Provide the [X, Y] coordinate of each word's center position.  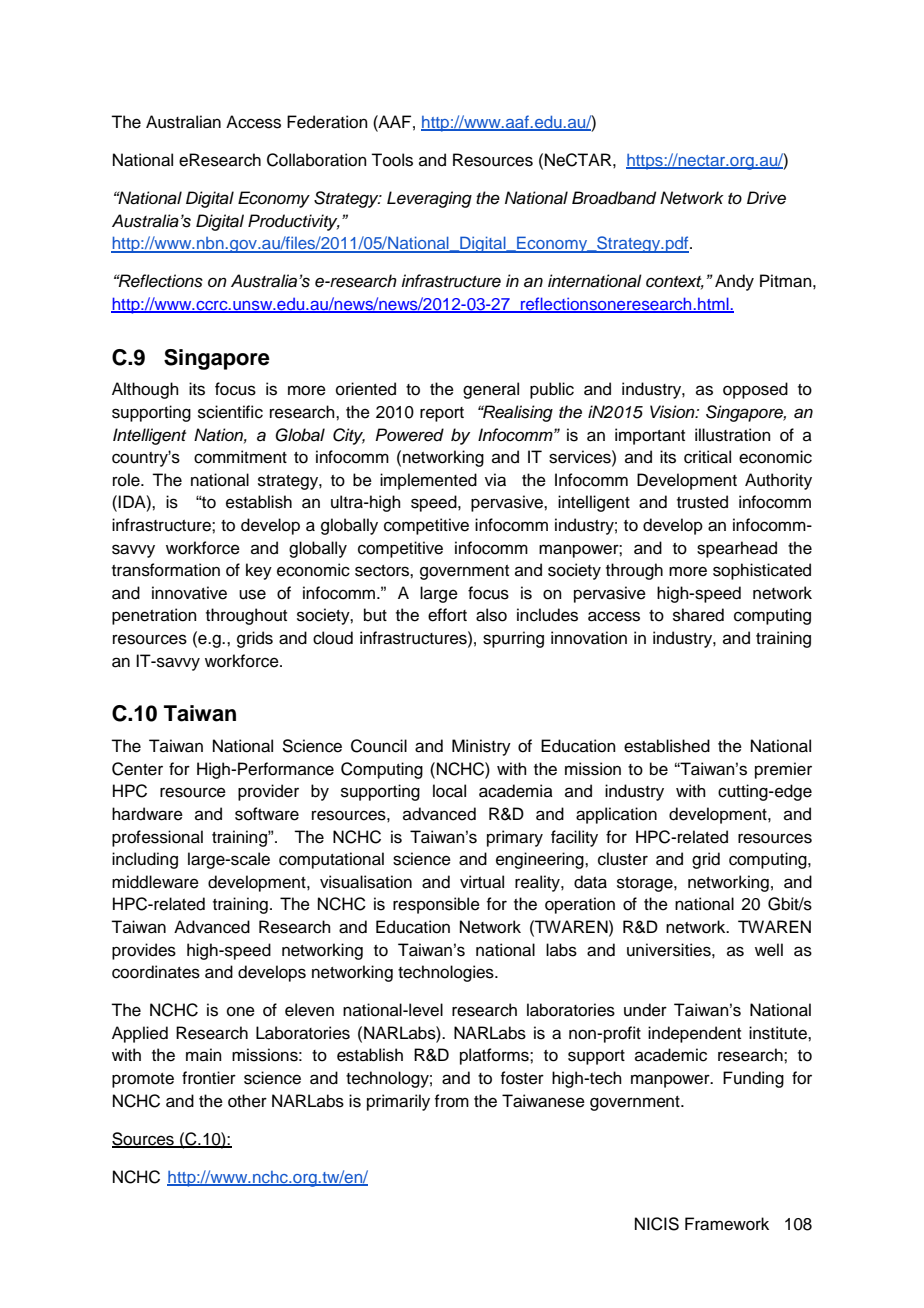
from [451, 1101]
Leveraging [429, 199]
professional [157, 838]
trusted [702, 502]
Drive [766, 198]
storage [646, 884]
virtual [482, 882]
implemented [428, 481]
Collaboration [317, 160]
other [247, 1101]
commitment [240, 457]
